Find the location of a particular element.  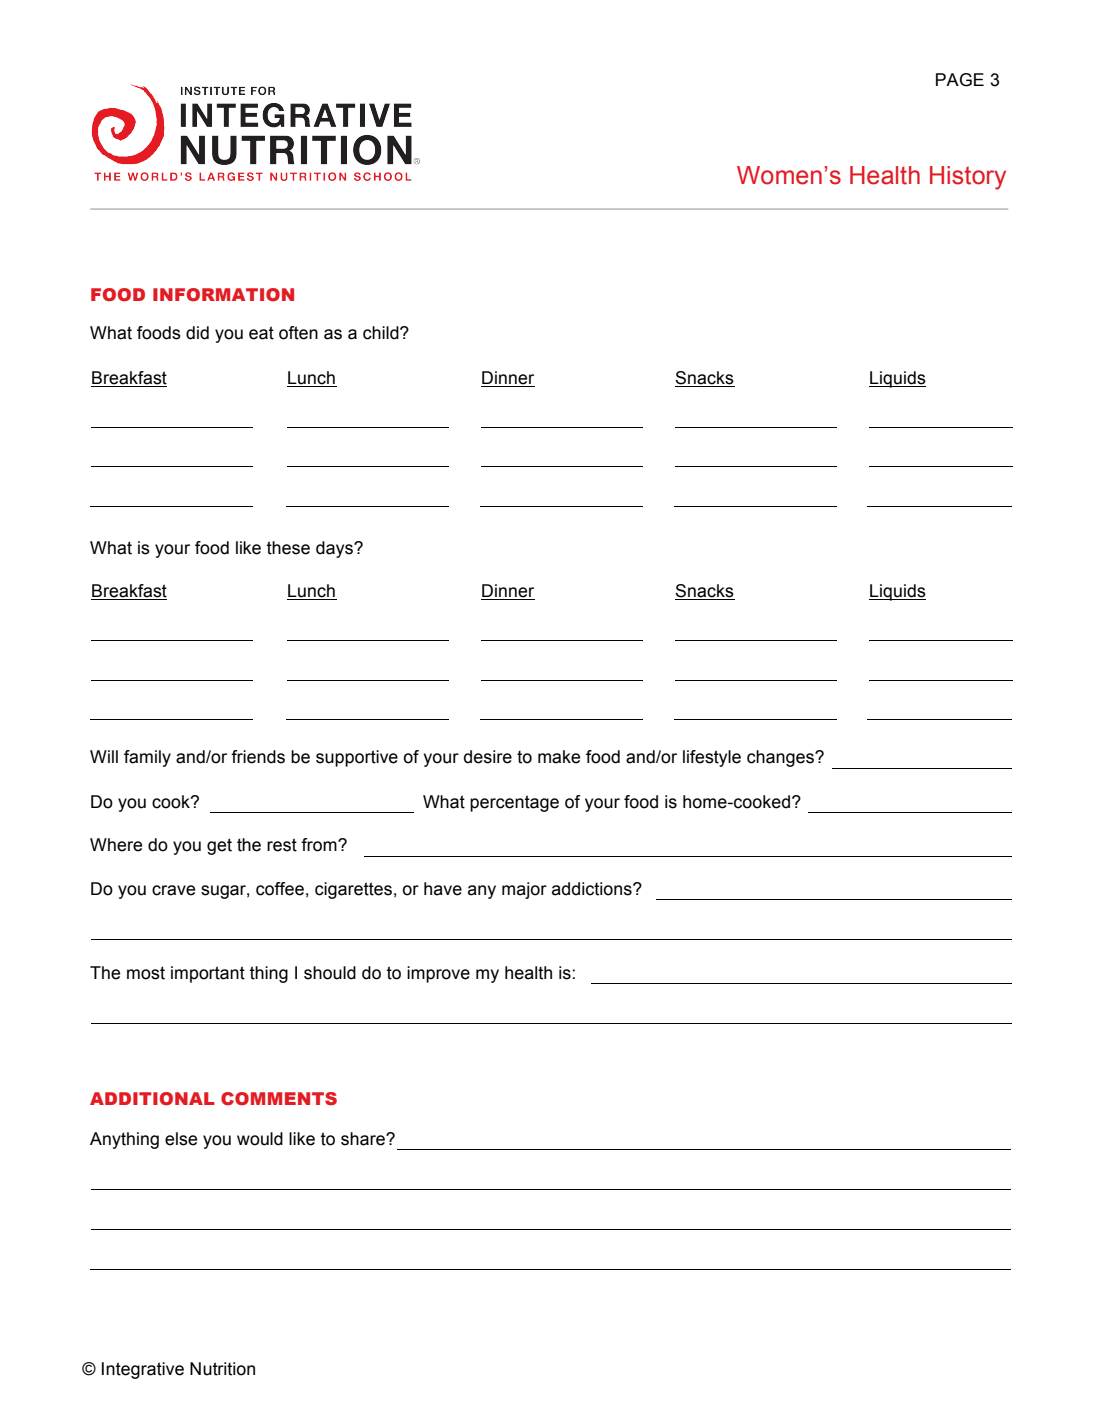

improve is located at coordinates (438, 974).
